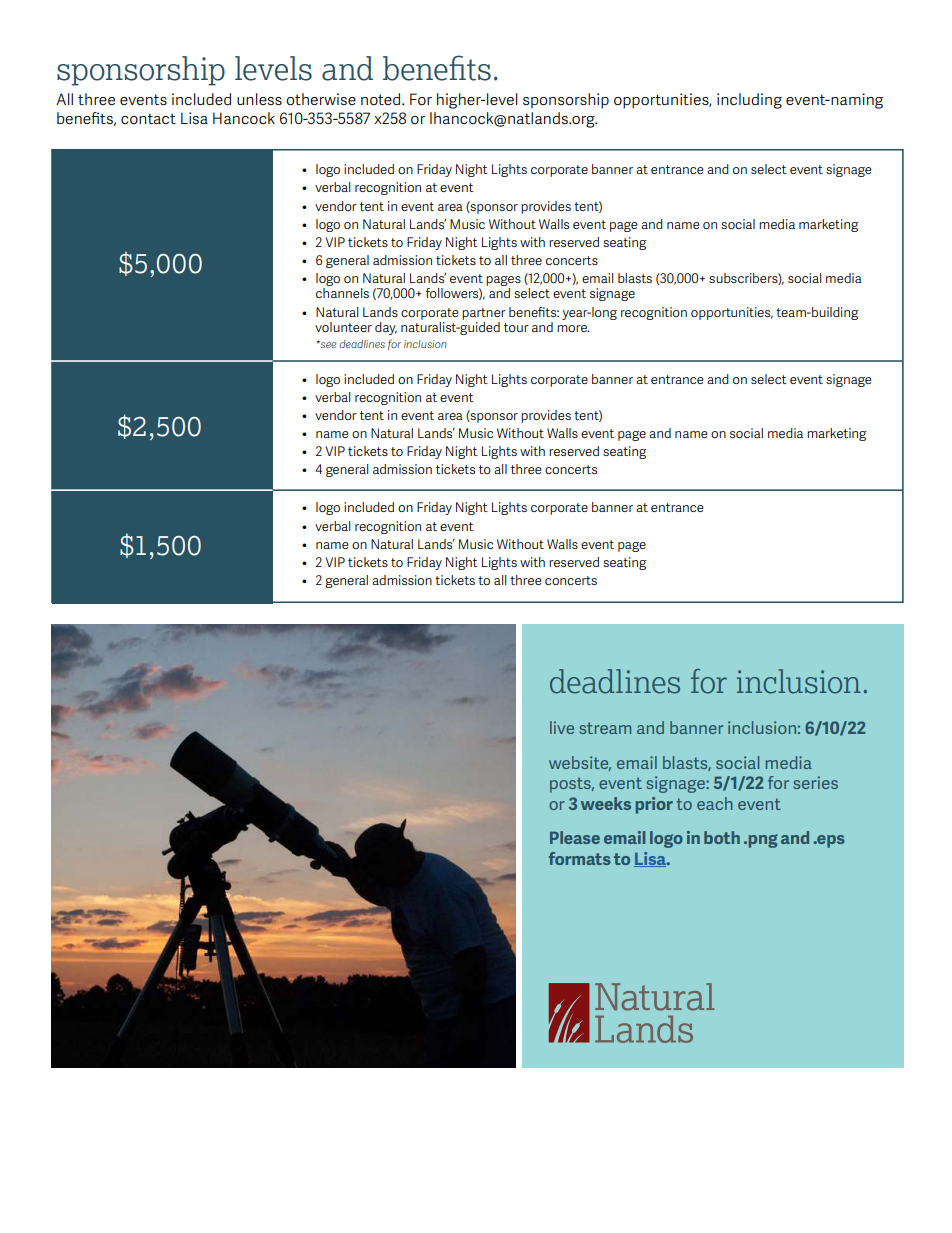 Image resolution: width=952 pixels, height=1233 pixels. What do you see at coordinates (484, 314) in the image?
I see `partner` at bounding box center [484, 314].
